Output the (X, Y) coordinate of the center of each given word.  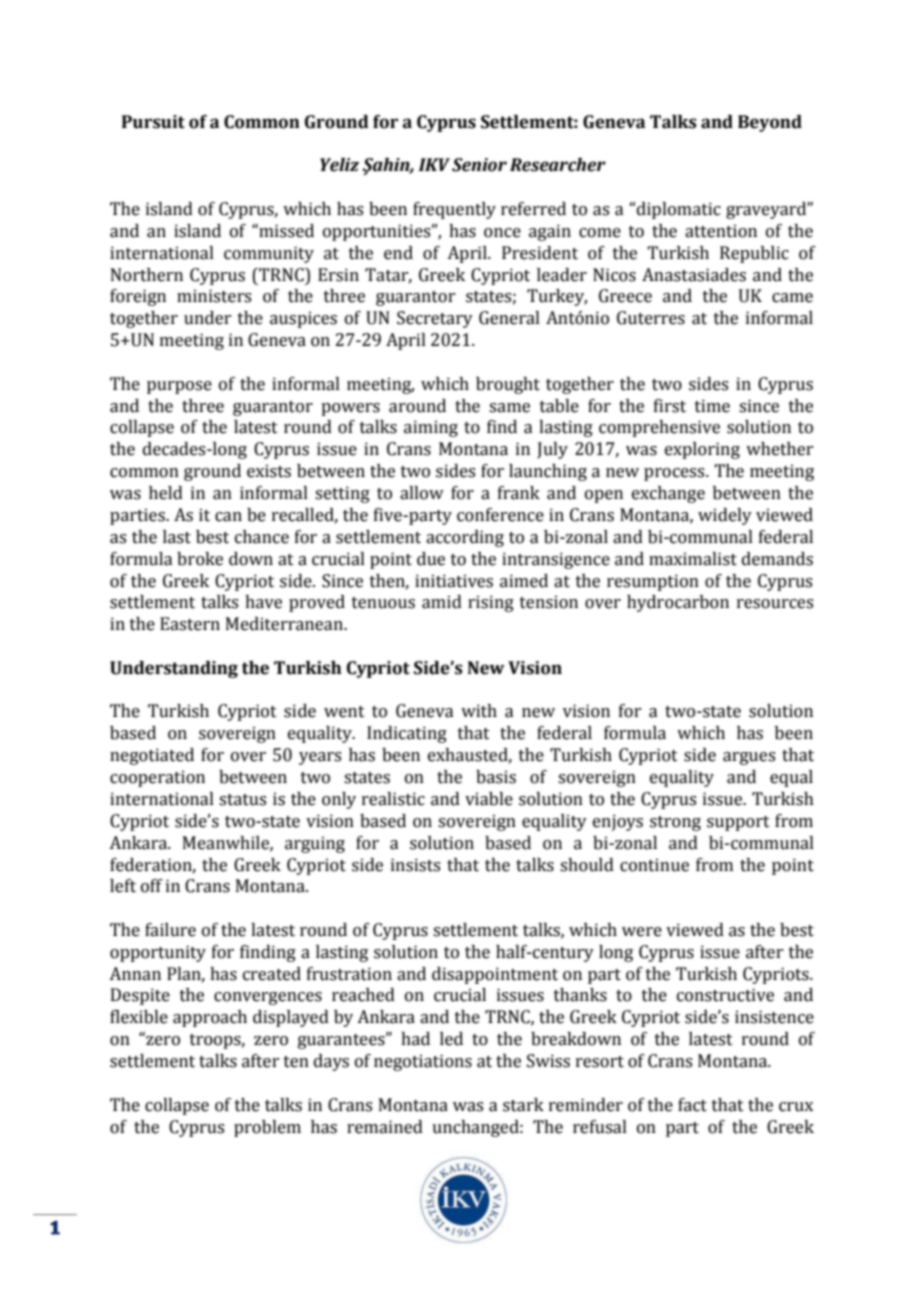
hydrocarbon (678, 603)
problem (267, 1128)
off (152, 886)
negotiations (423, 1062)
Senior (479, 165)
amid (442, 602)
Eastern (190, 624)
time (712, 406)
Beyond (770, 123)
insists (415, 865)
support (738, 823)
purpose (179, 387)
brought (508, 385)
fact (692, 1105)
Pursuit (153, 122)
